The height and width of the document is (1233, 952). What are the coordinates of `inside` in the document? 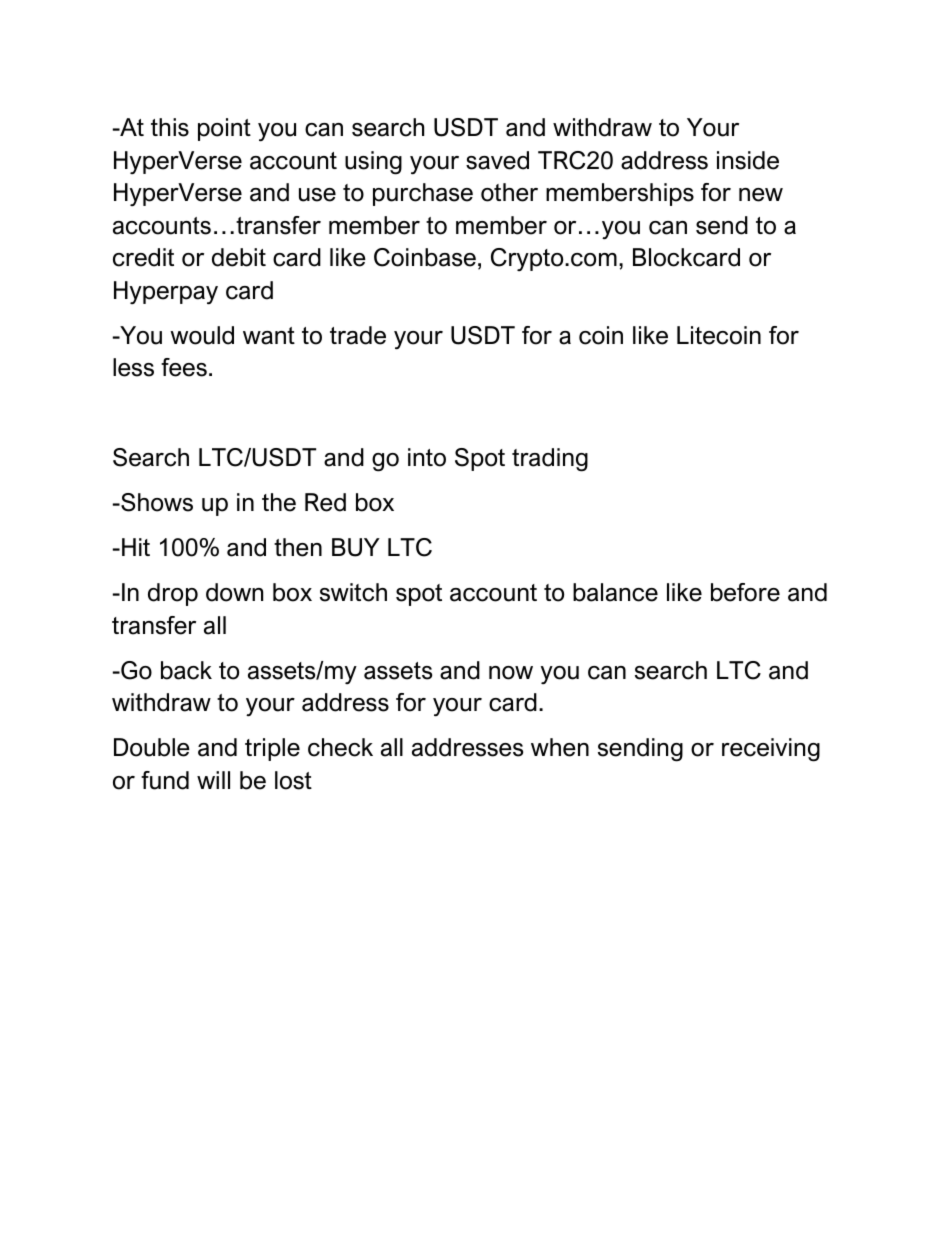 It's located at (748, 160).
